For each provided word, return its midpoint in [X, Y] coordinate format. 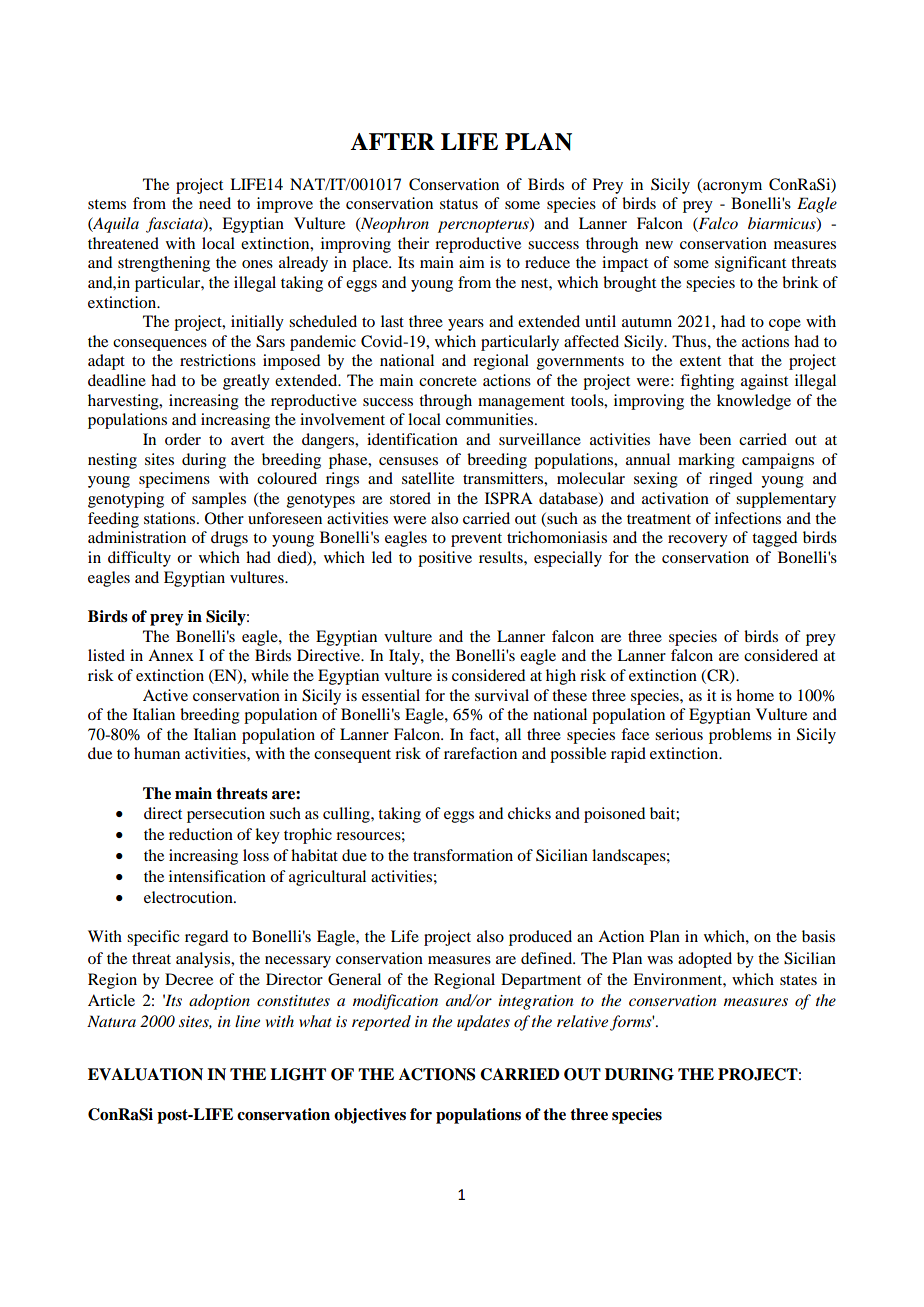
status [459, 204]
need [215, 203]
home [755, 695]
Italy [405, 657]
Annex [171, 655]
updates [483, 1023]
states [798, 980]
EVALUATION [145, 1074]
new [659, 245]
